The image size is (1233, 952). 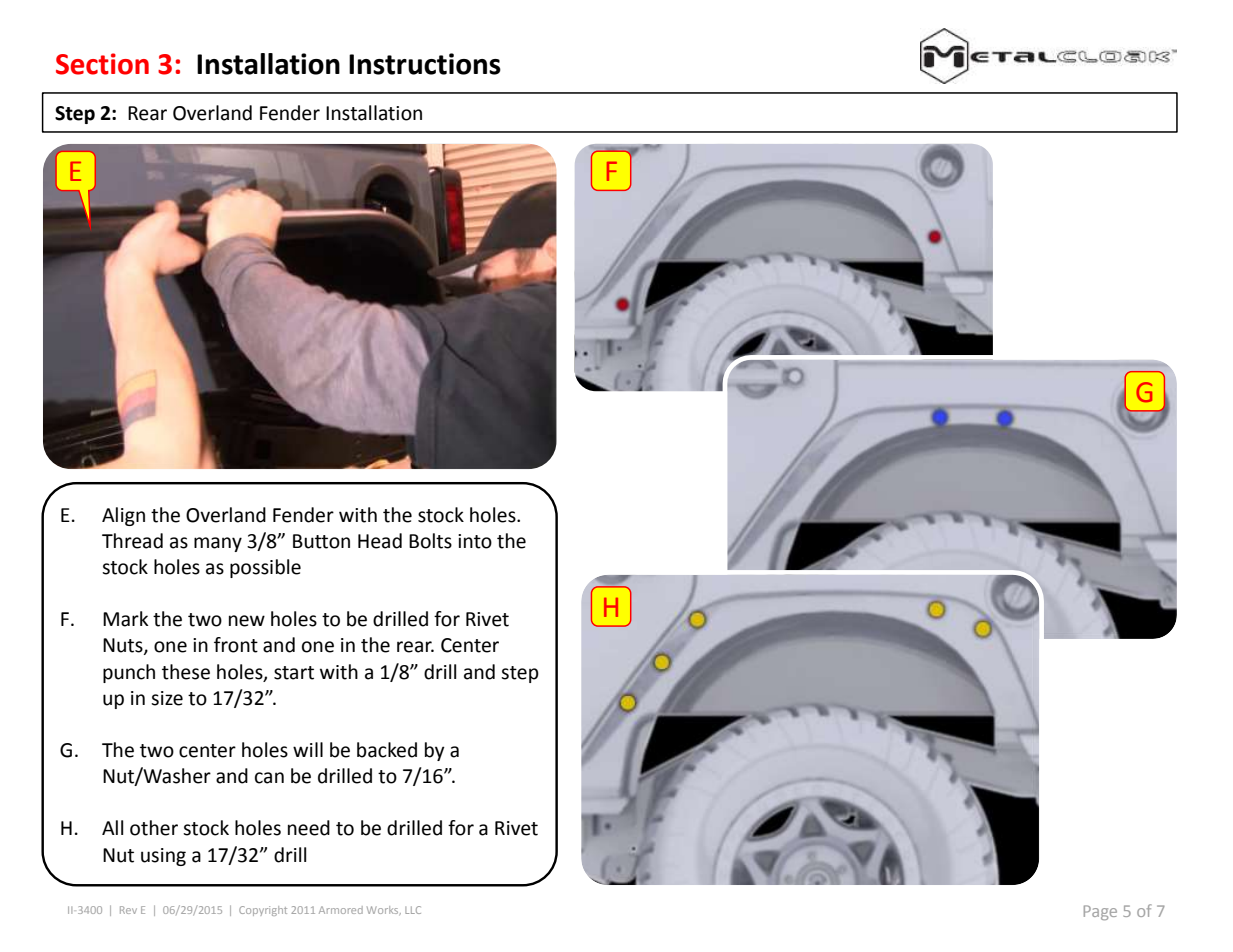 What do you see at coordinates (475, 541) in the screenshot?
I see `into` at bounding box center [475, 541].
